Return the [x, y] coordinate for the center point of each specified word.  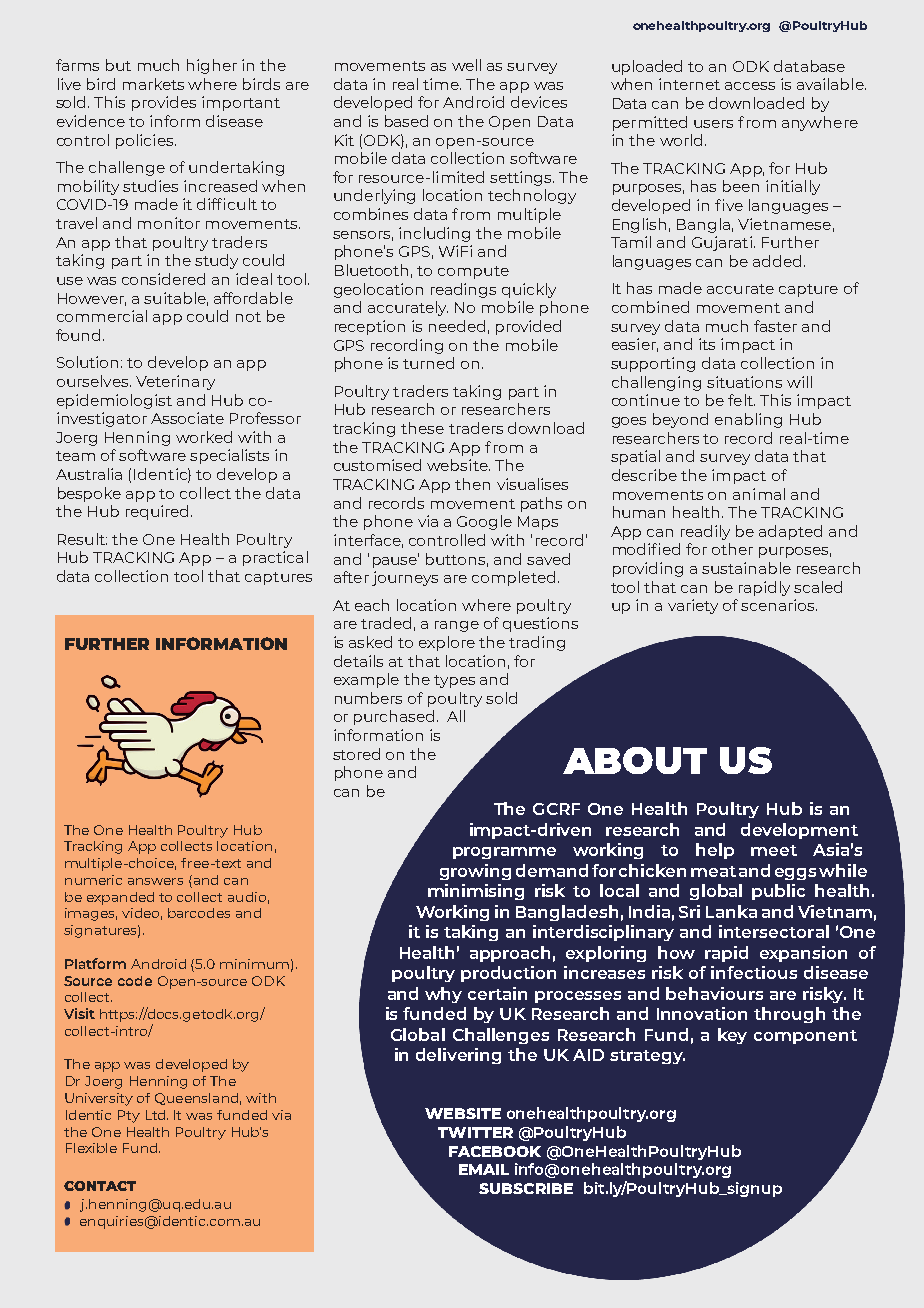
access [750, 86]
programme [504, 853]
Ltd [157, 1115]
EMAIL [484, 1169]
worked [204, 437]
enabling [748, 420]
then [472, 484]
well [466, 65]
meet [774, 850]
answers [155, 881]
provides [164, 103]
